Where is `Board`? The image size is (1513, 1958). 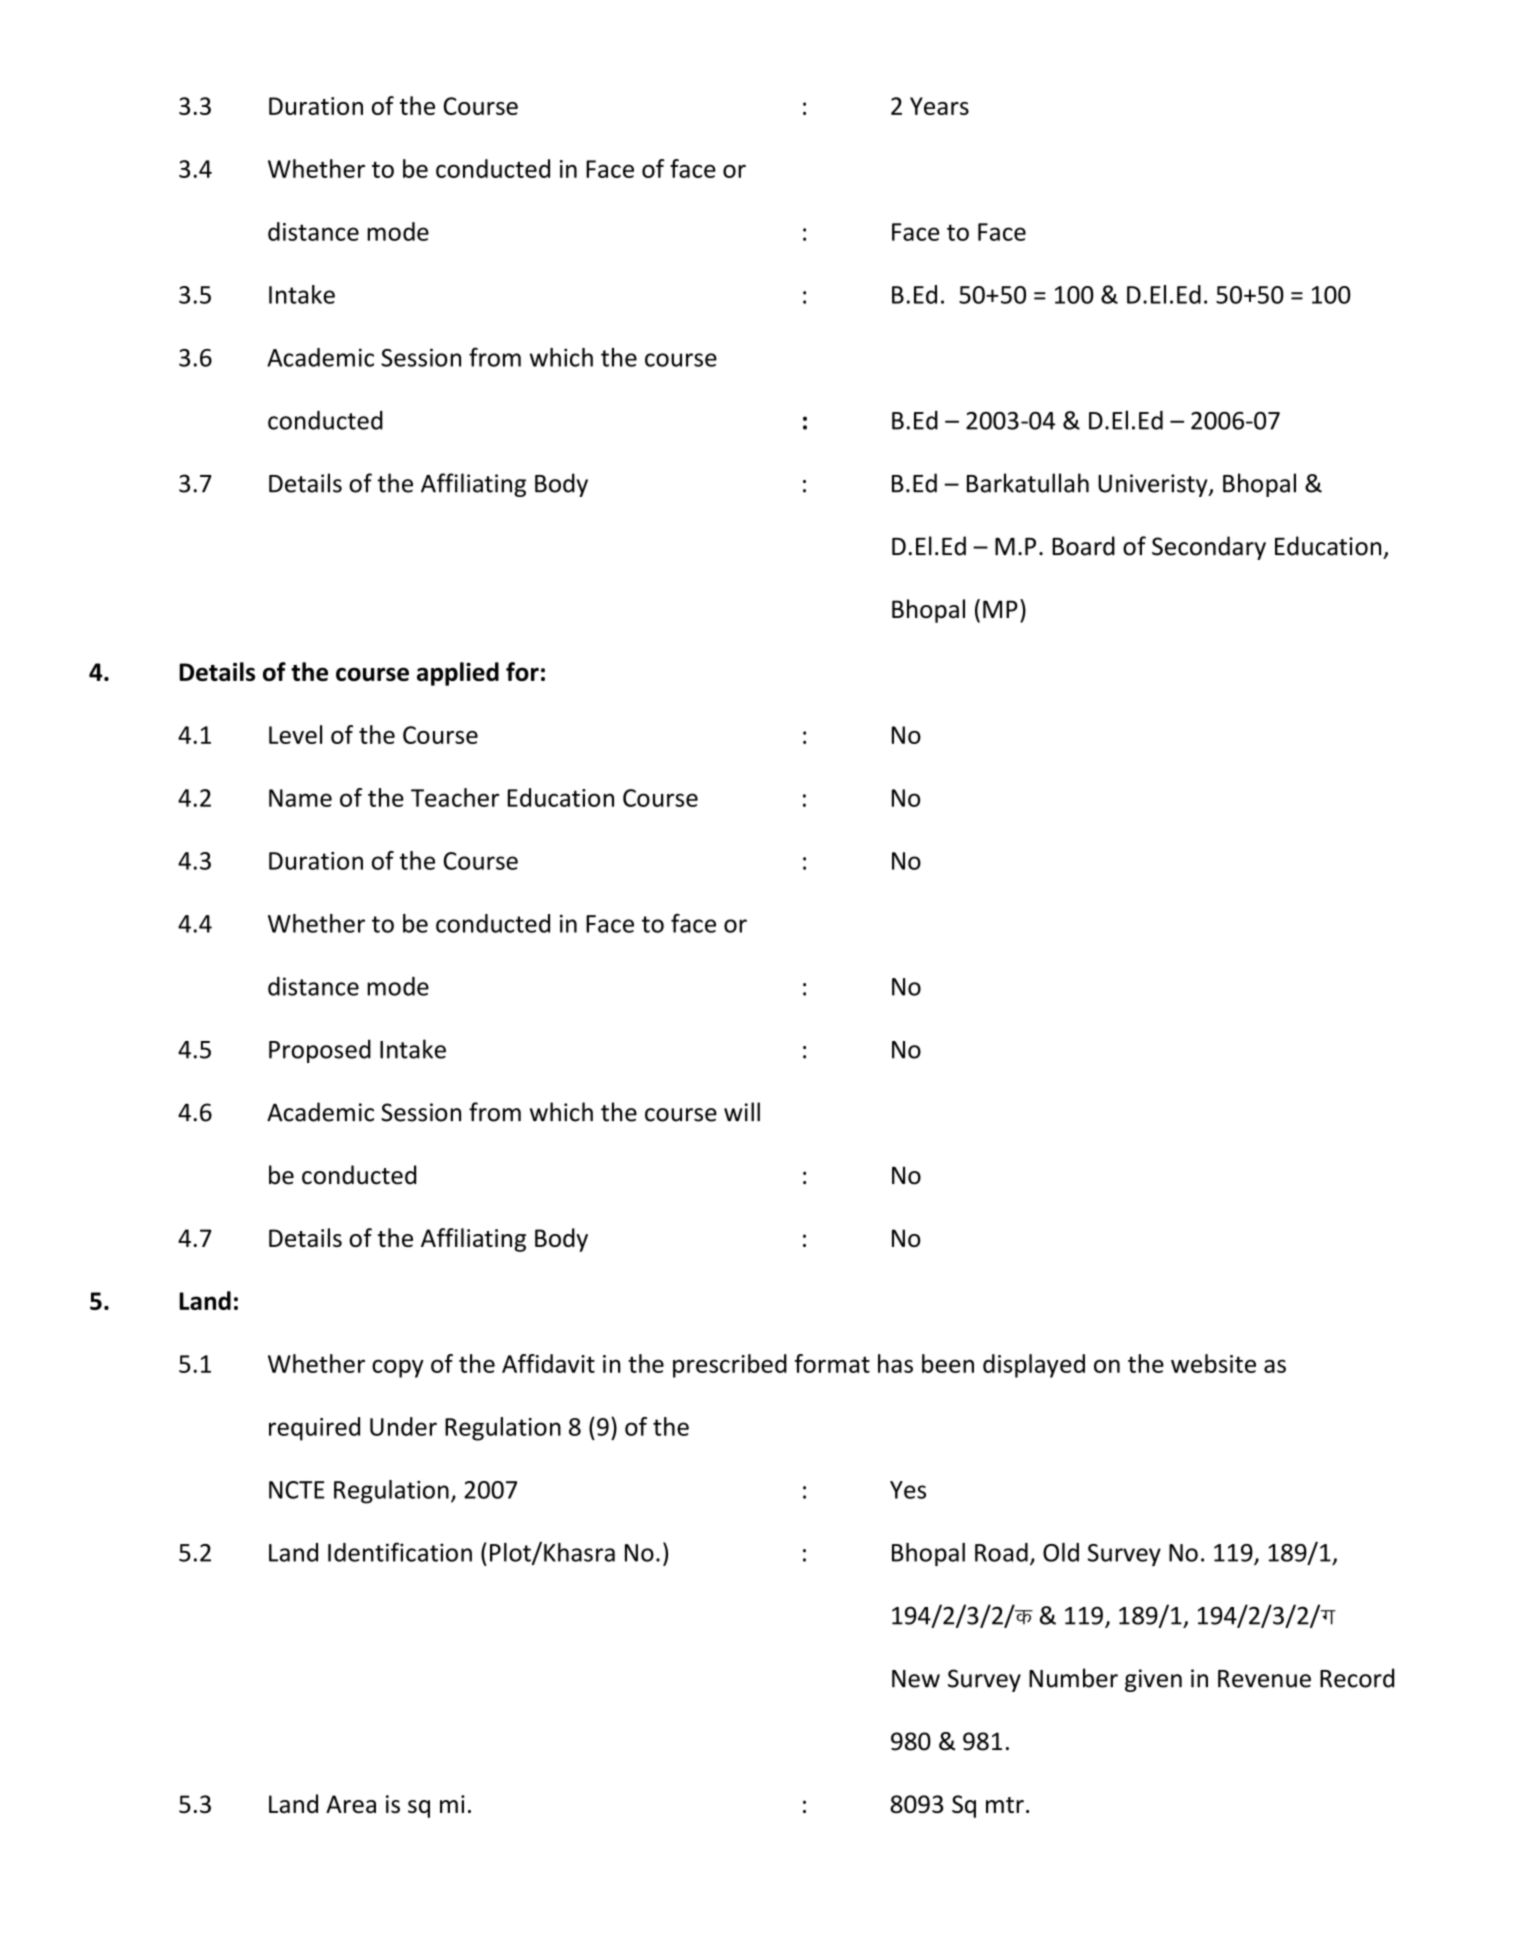
Board is located at coordinates (1083, 546).
